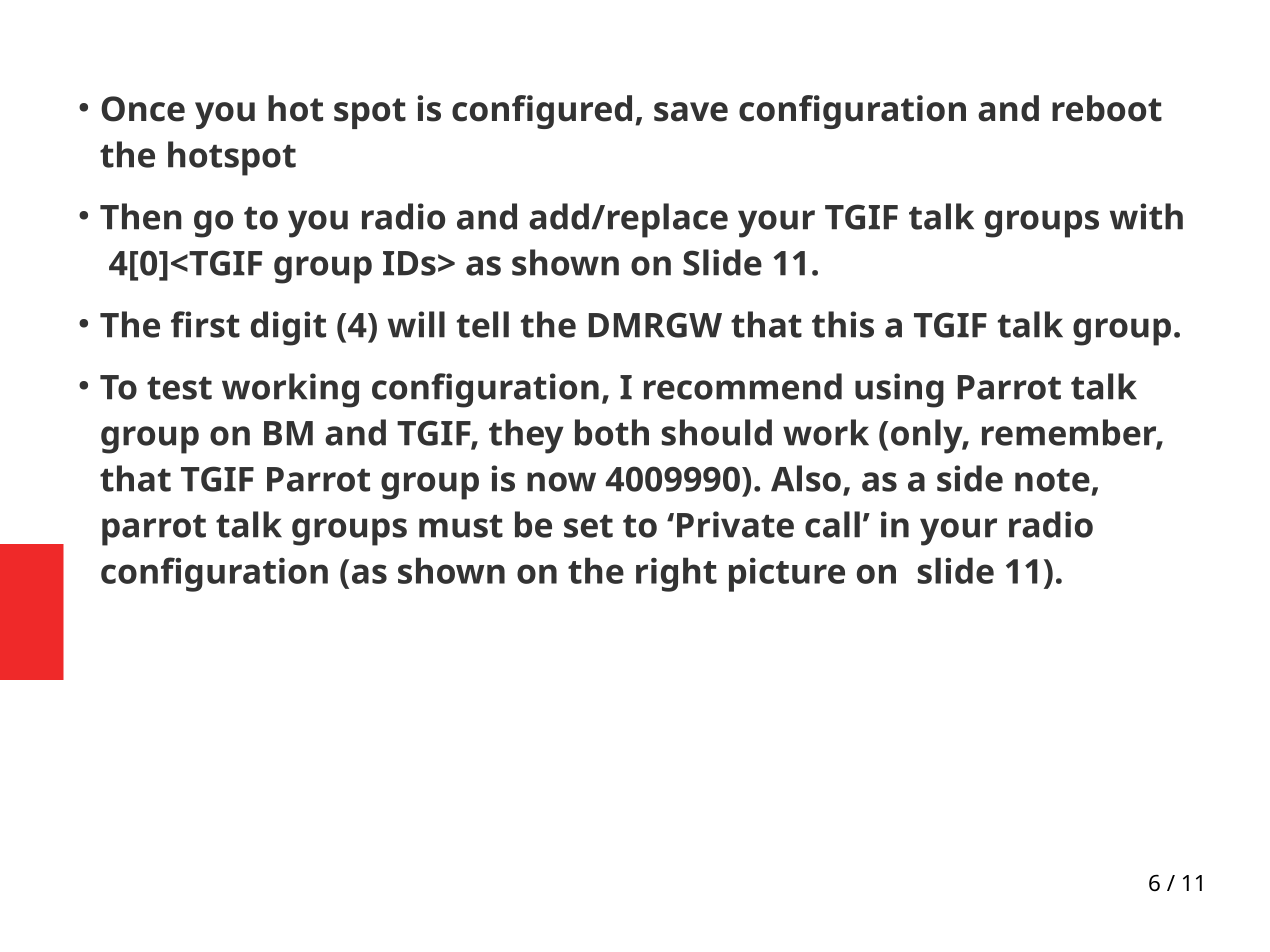  Describe the element at coordinates (1052, 480) in the screenshot. I see `note` at that location.
